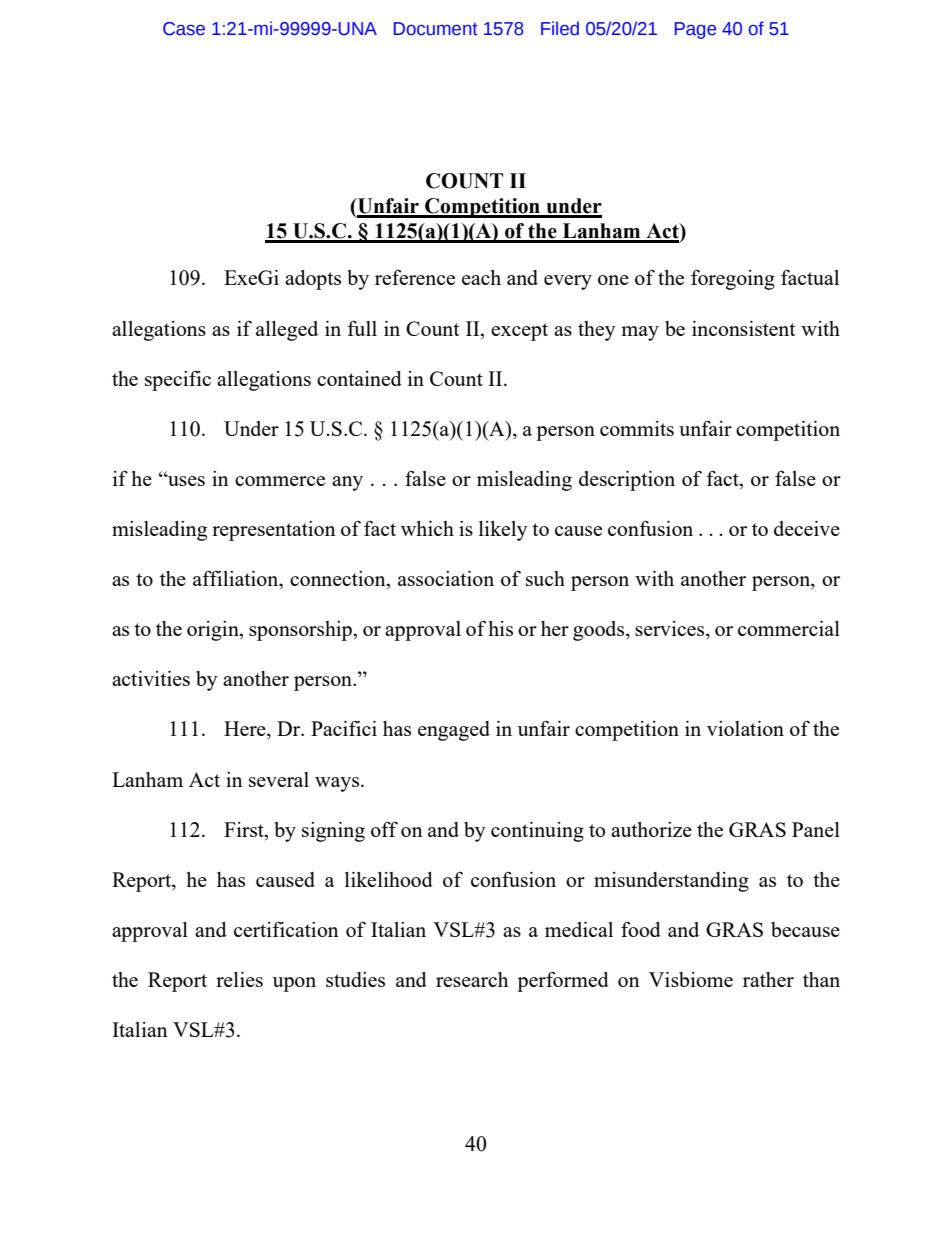 The width and height of the screenshot is (952, 1233). I want to click on representation, so click(274, 531).
